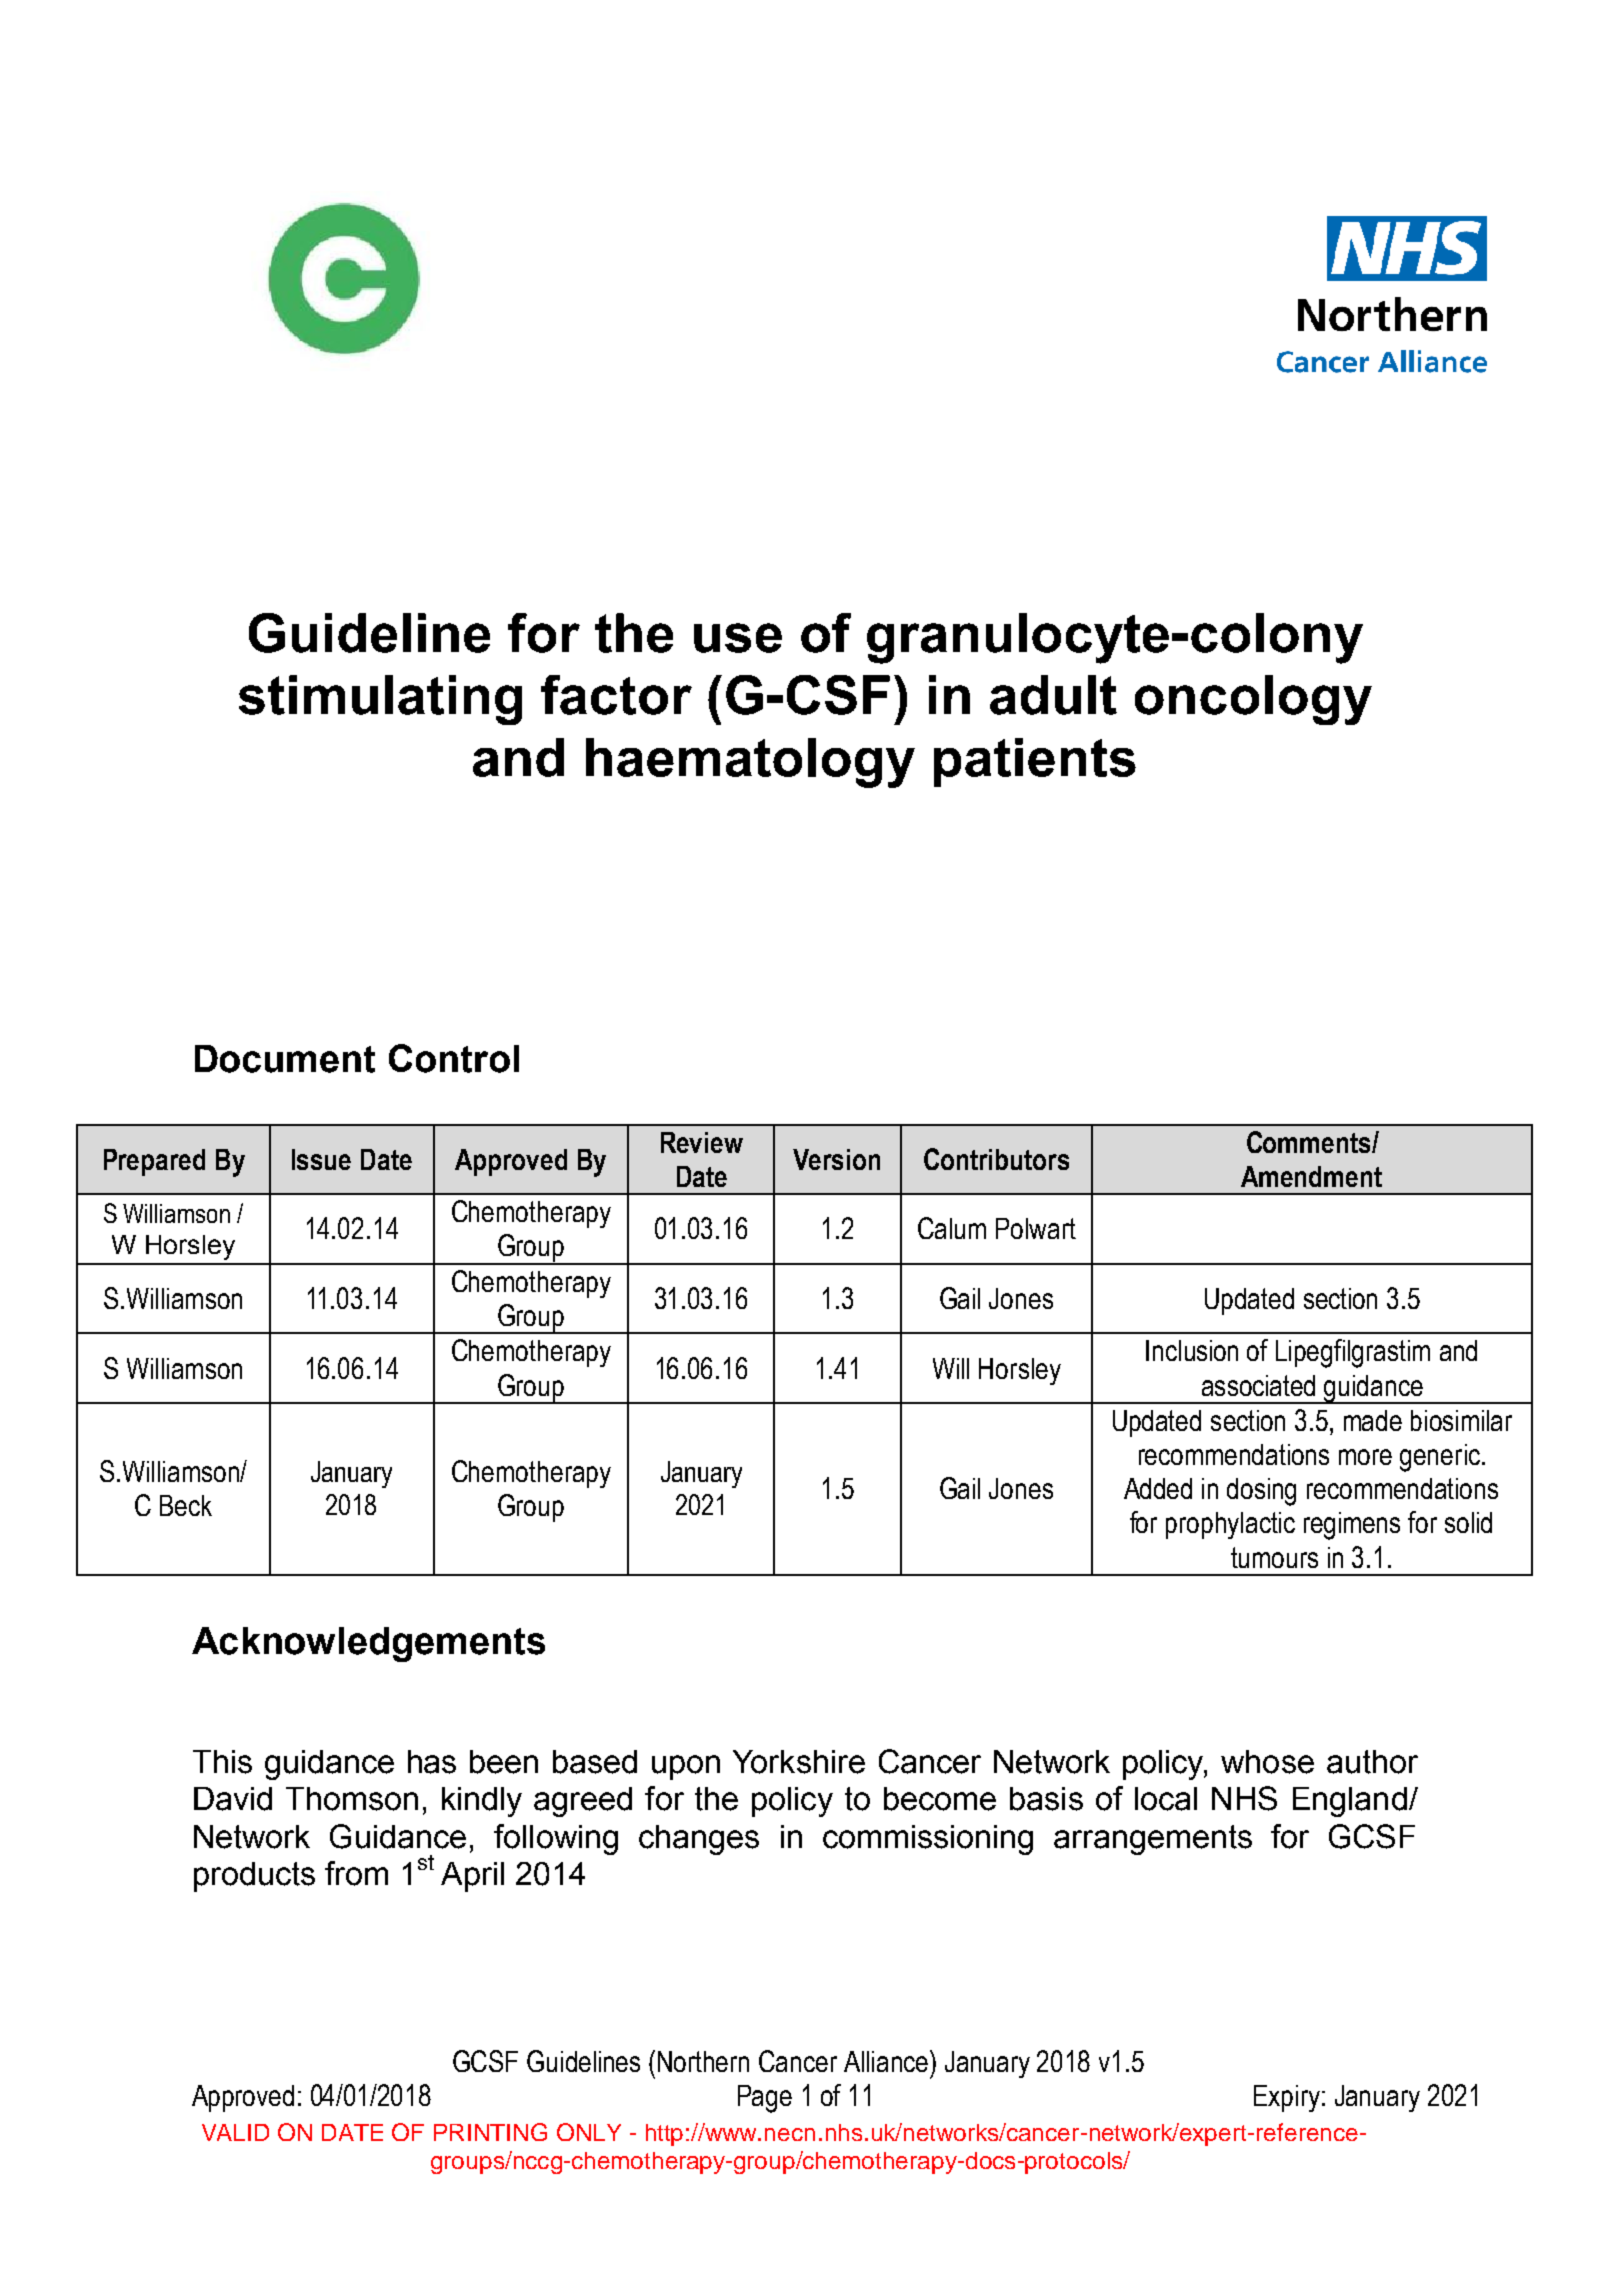 Image resolution: width=1609 pixels, height=2275 pixels. I want to click on Comments, so click(1310, 1142).
